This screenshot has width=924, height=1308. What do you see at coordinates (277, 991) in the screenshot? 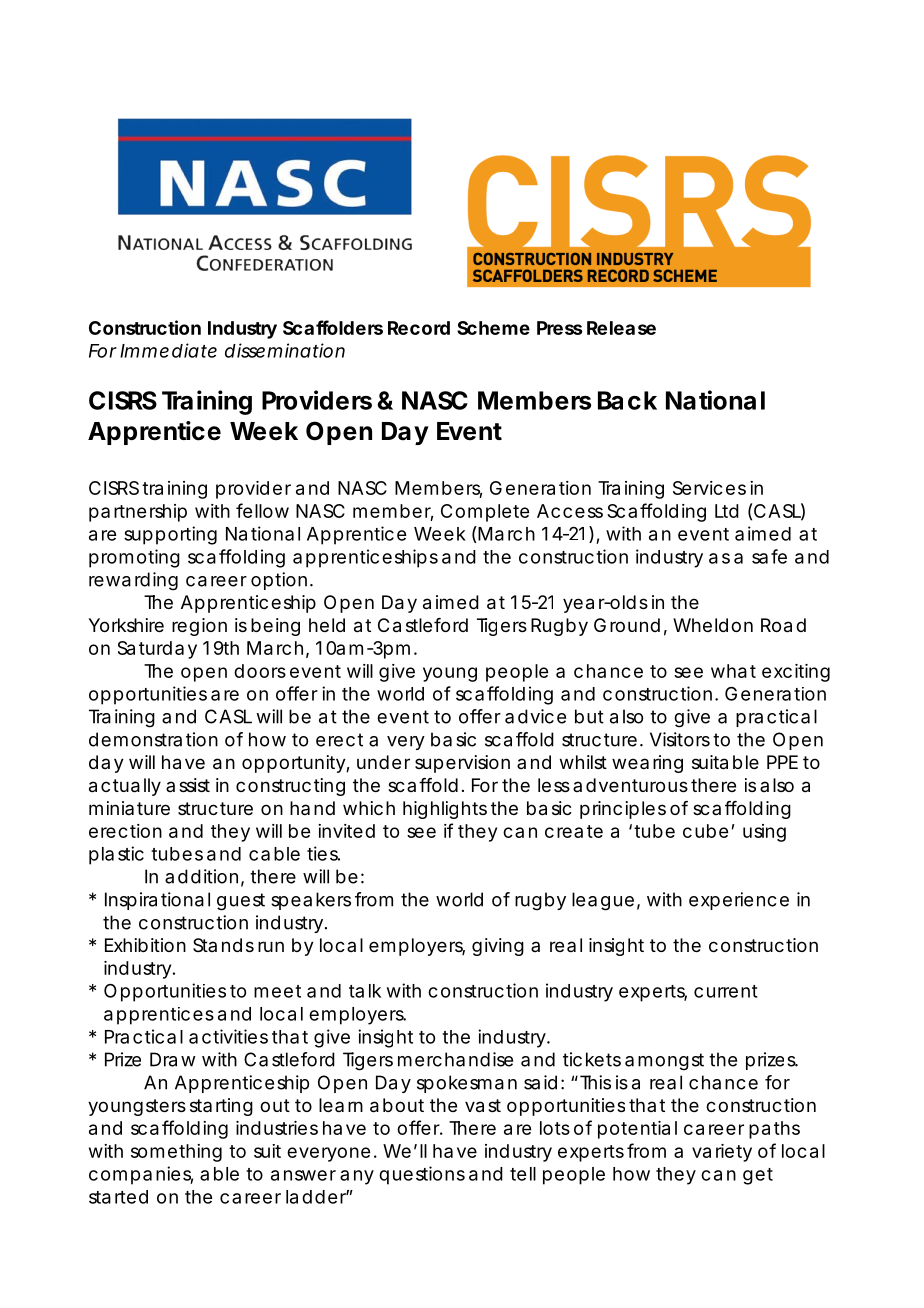
I see `meet` at bounding box center [277, 991].
